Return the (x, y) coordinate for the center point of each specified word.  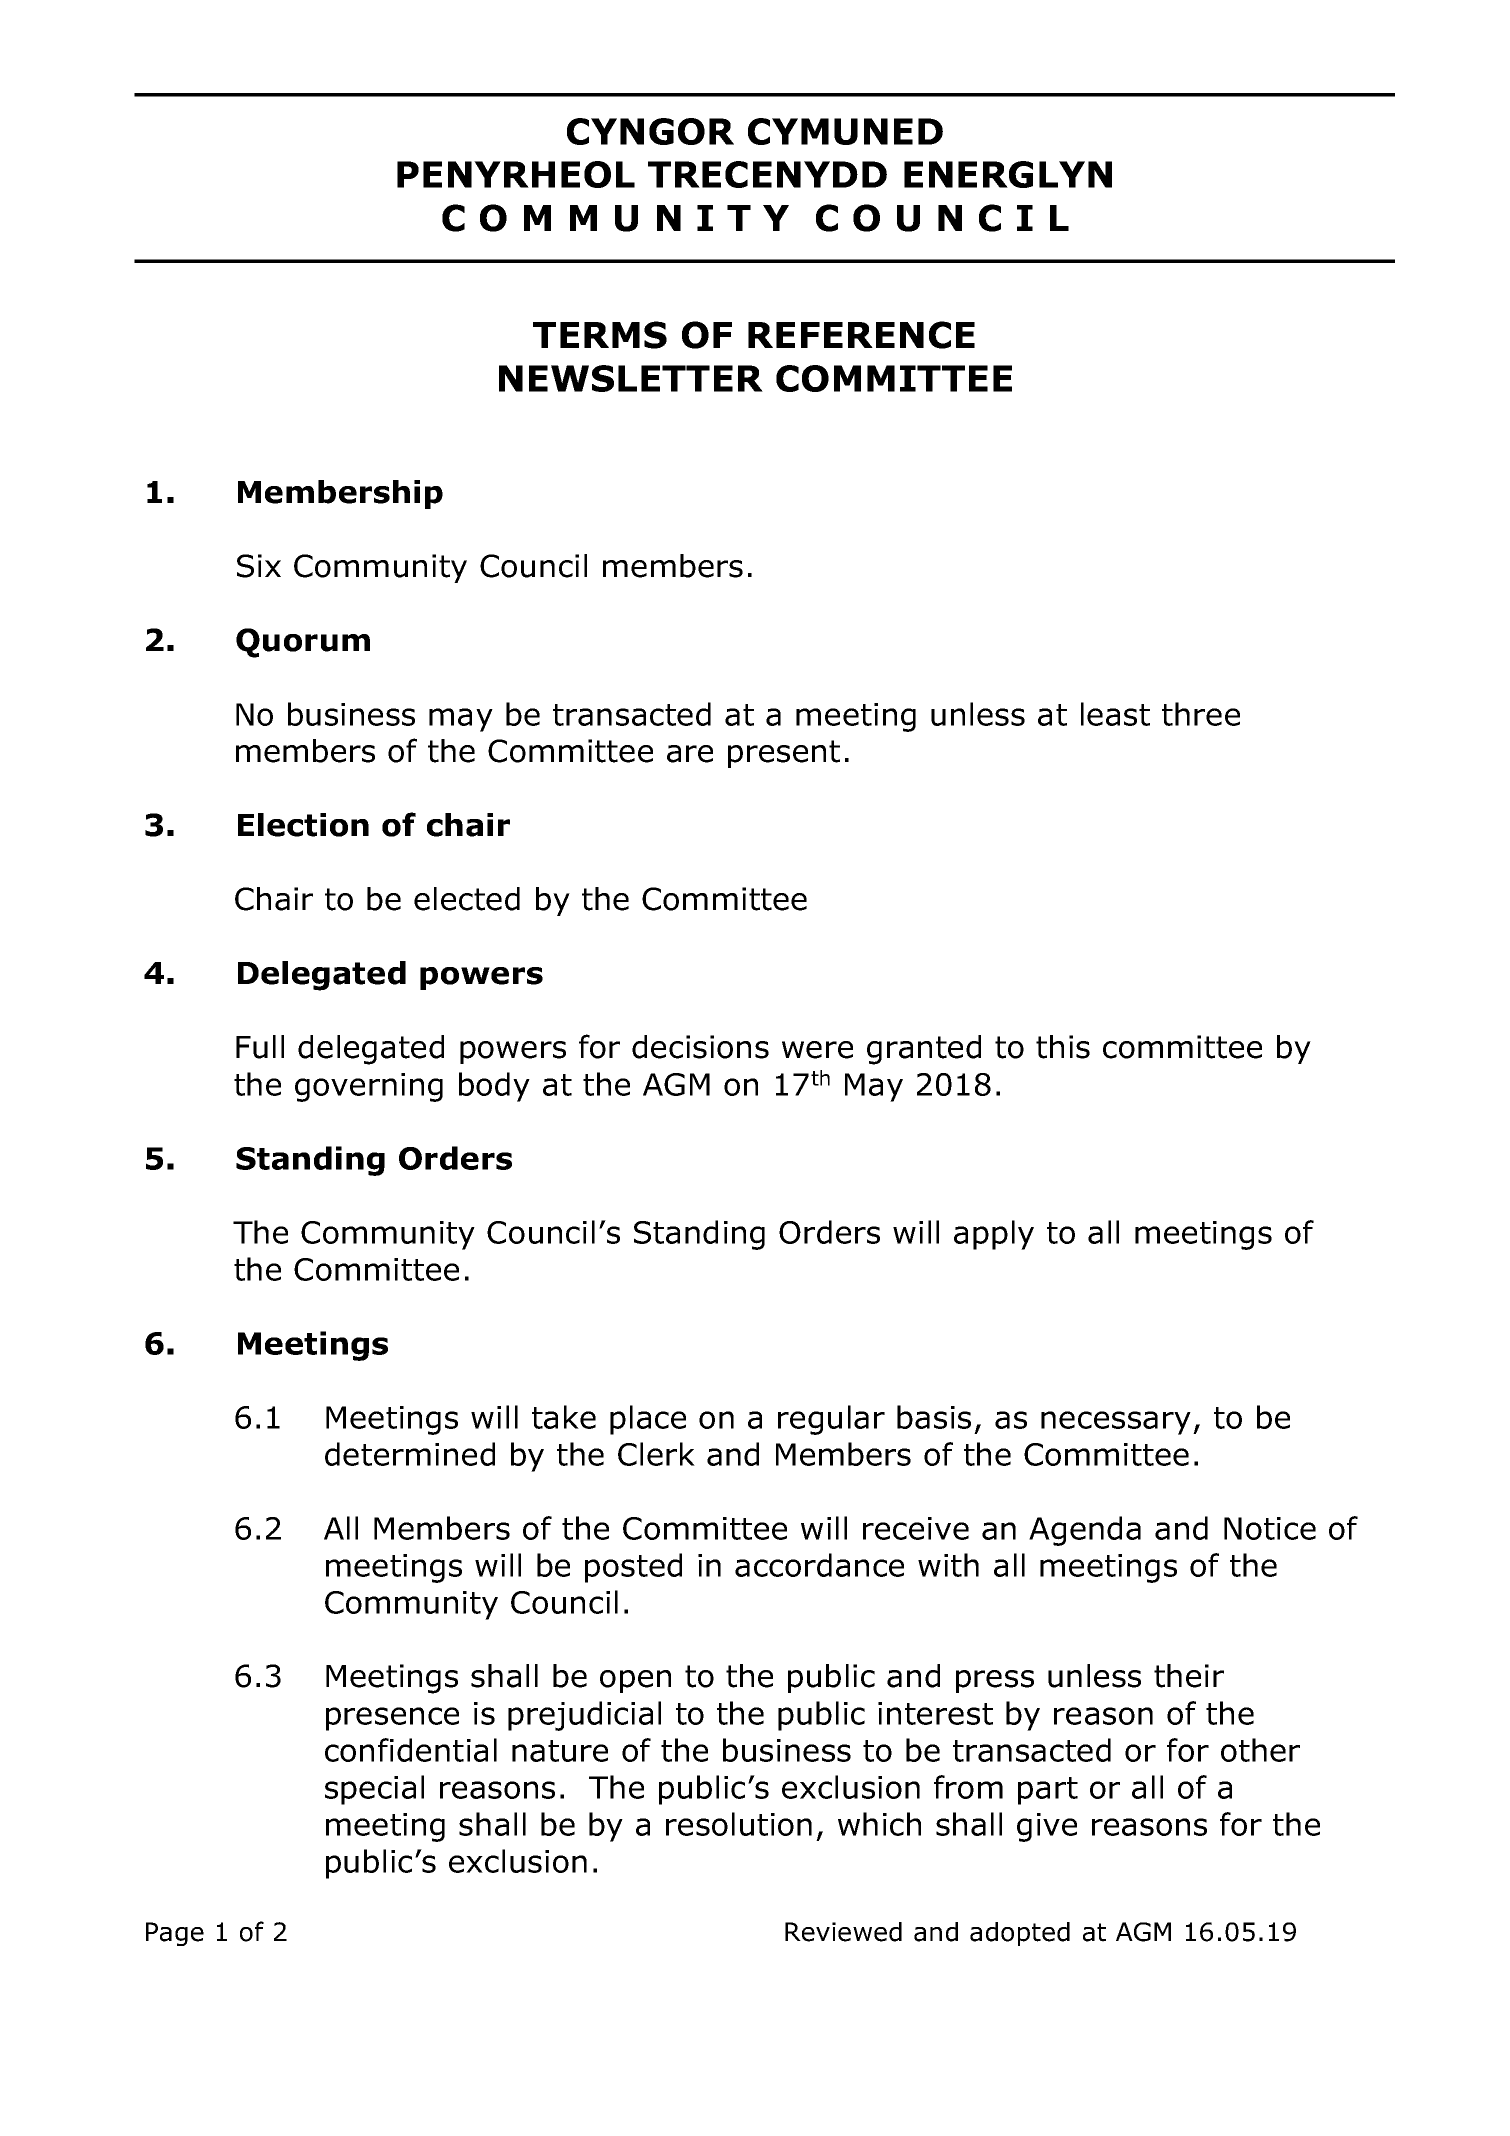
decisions (700, 1047)
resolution (739, 1824)
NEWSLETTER (631, 378)
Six (259, 566)
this (1063, 1047)
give (1047, 1827)
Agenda (1085, 1531)
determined (410, 1454)
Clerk (656, 1454)
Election (303, 825)
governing (369, 1087)
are (690, 754)
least (1115, 714)
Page (175, 1934)
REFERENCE (861, 335)
